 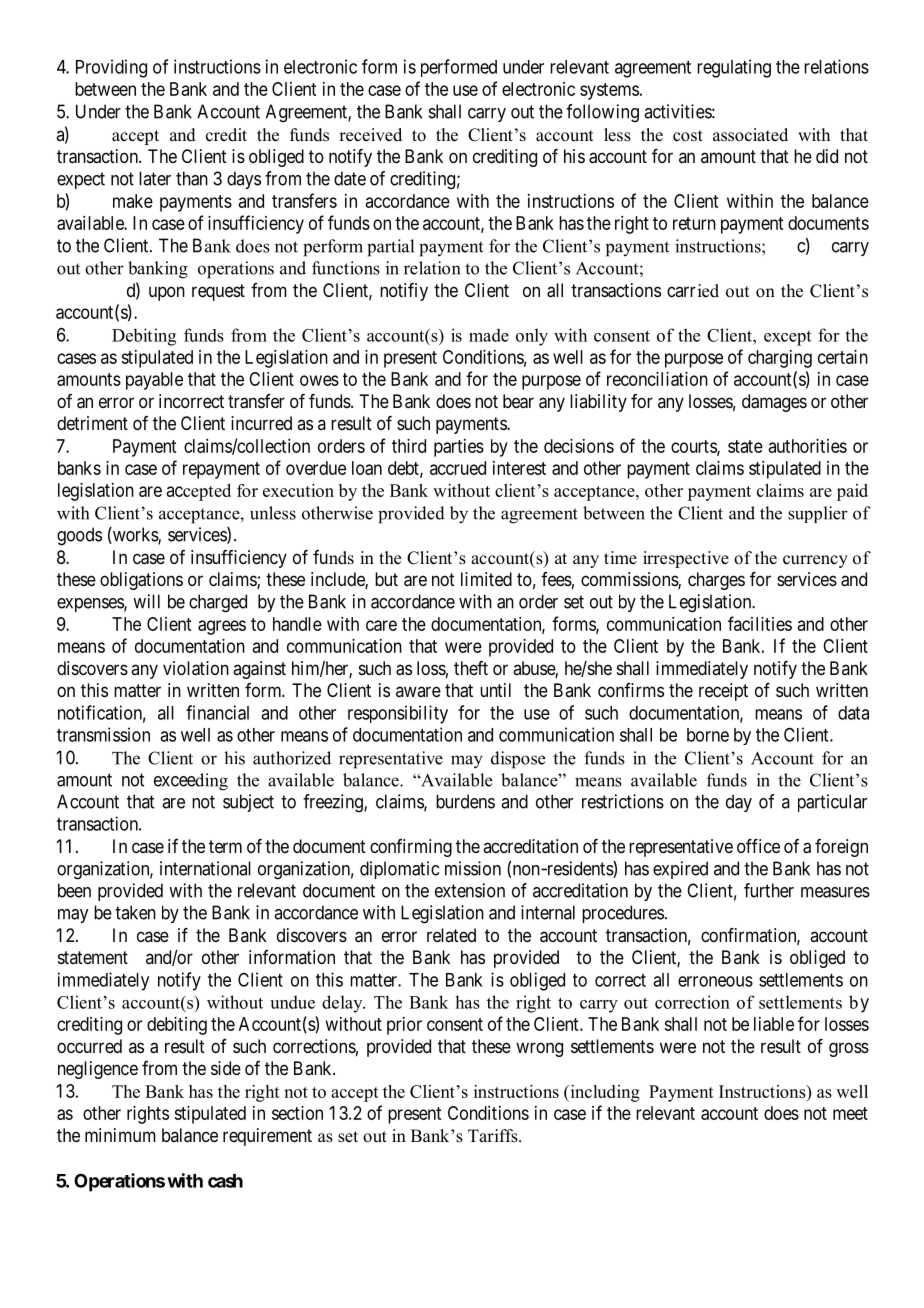 What do you see at coordinates (111, 68) in the screenshot?
I see `Providing` at bounding box center [111, 68].
